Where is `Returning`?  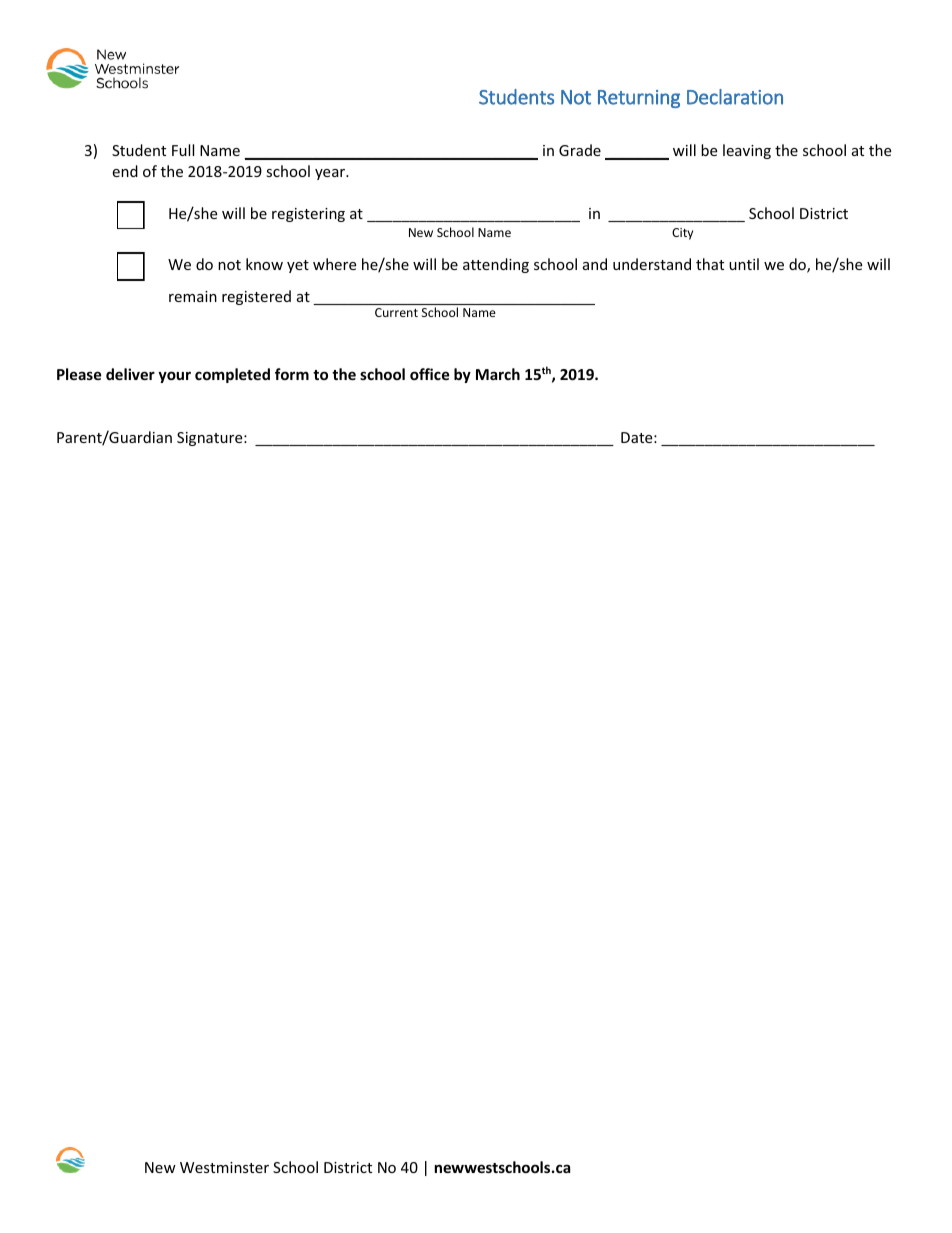
Returning is located at coordinates (639, 99).
